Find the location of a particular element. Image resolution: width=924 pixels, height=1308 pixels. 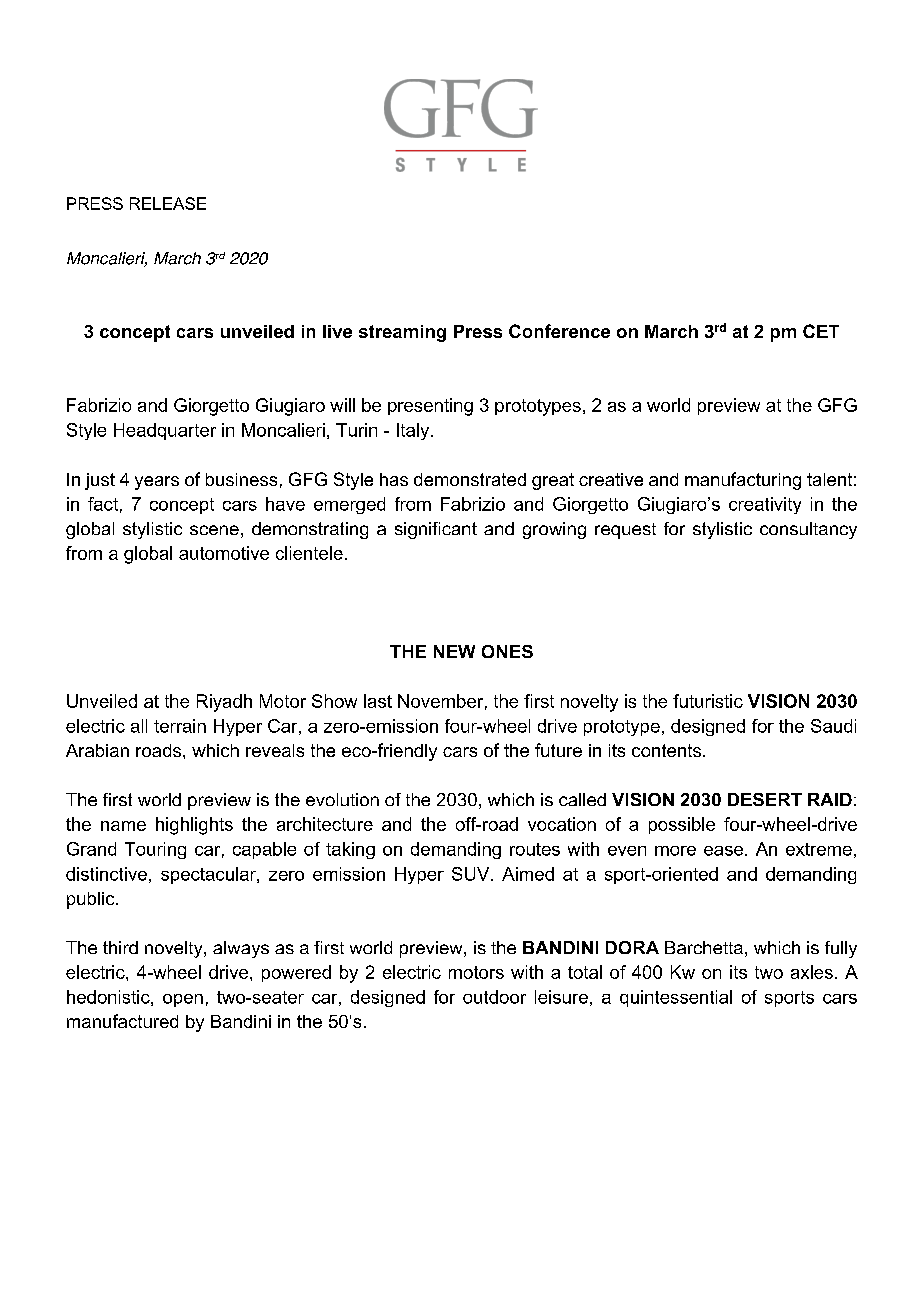

DESERT is located at coordinates (765, 799).
